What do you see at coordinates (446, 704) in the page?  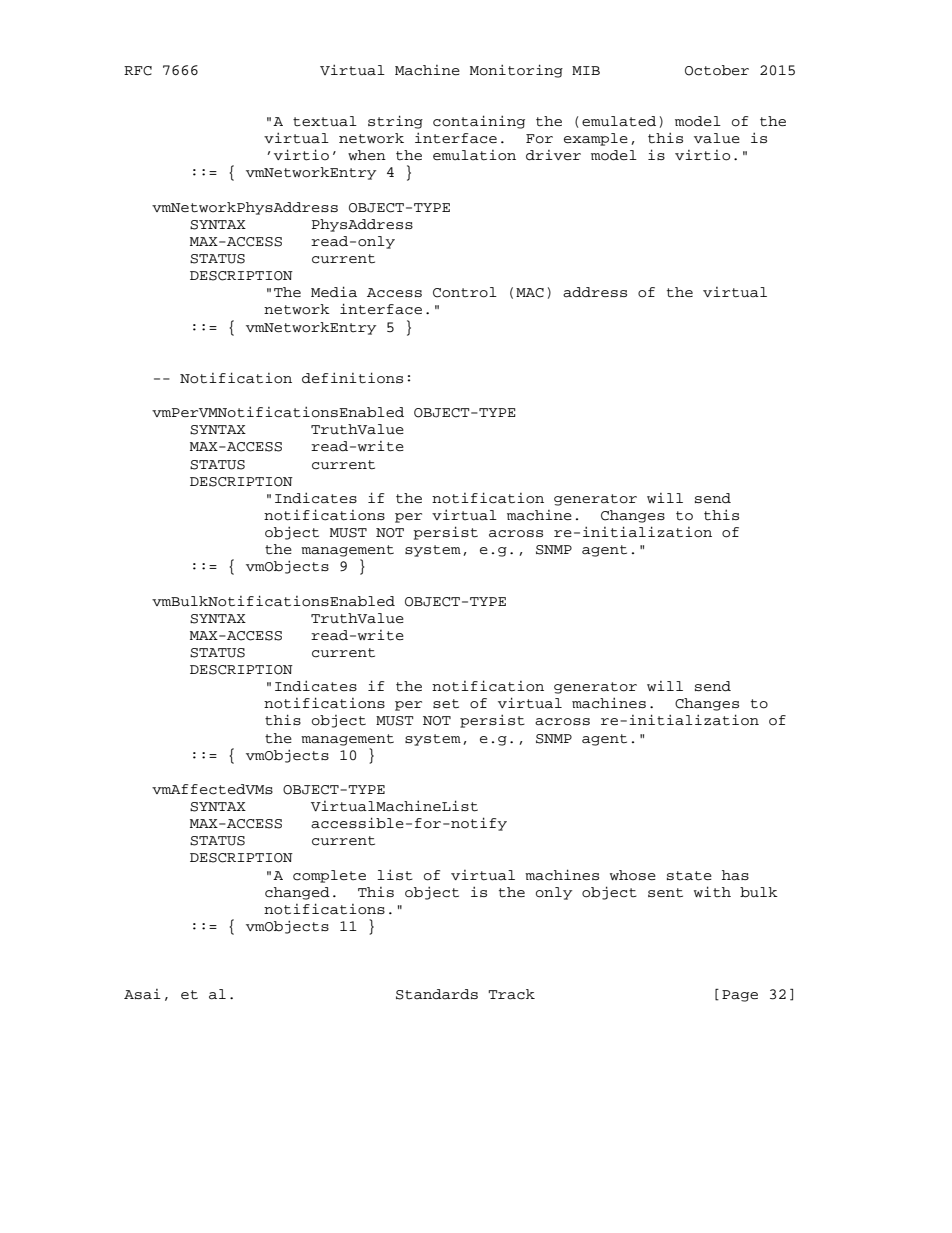 I see `set` at bounding box center [446, 704].
